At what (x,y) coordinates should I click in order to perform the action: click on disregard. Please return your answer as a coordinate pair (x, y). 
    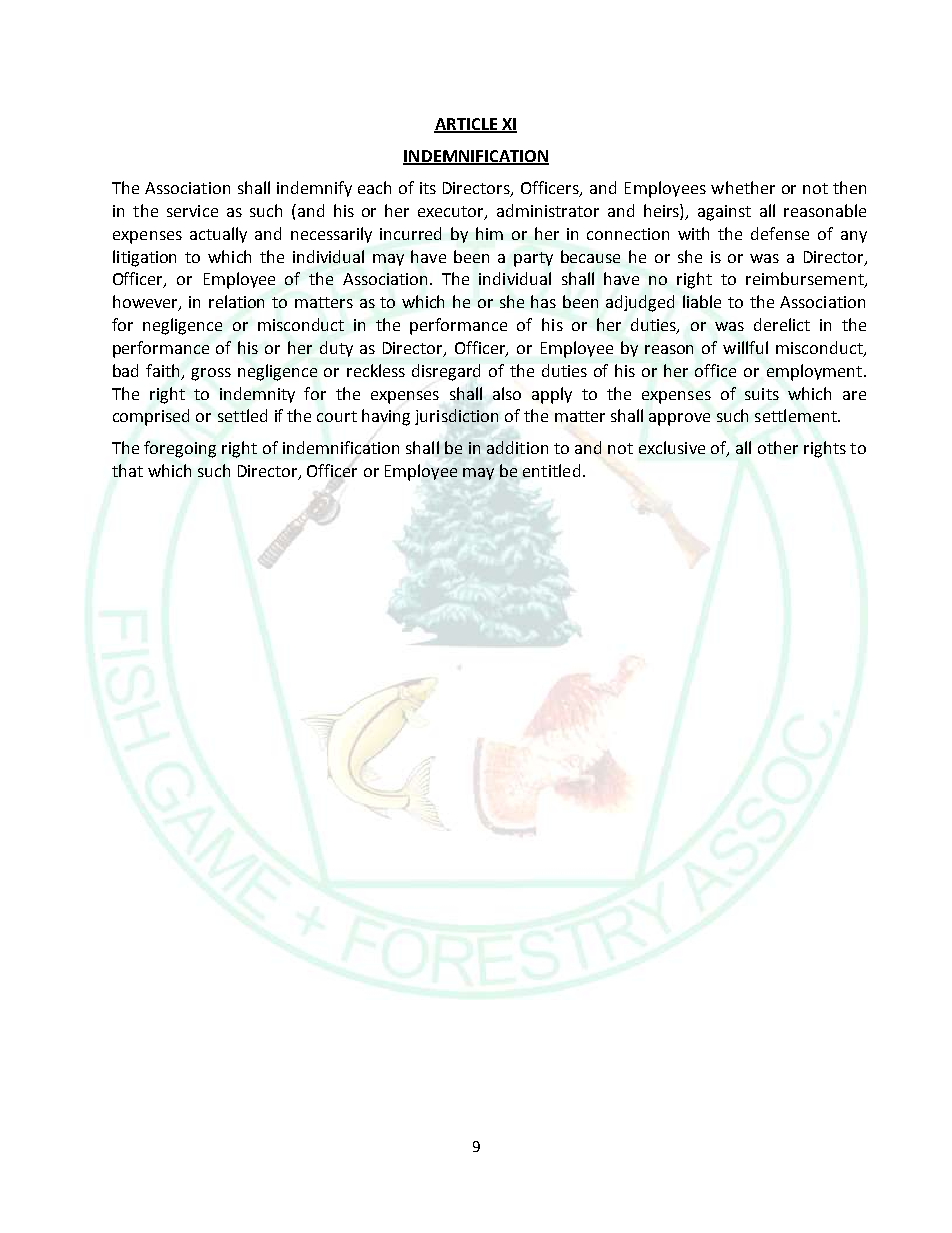
    Looking at the image, I should click on (446, 372).
